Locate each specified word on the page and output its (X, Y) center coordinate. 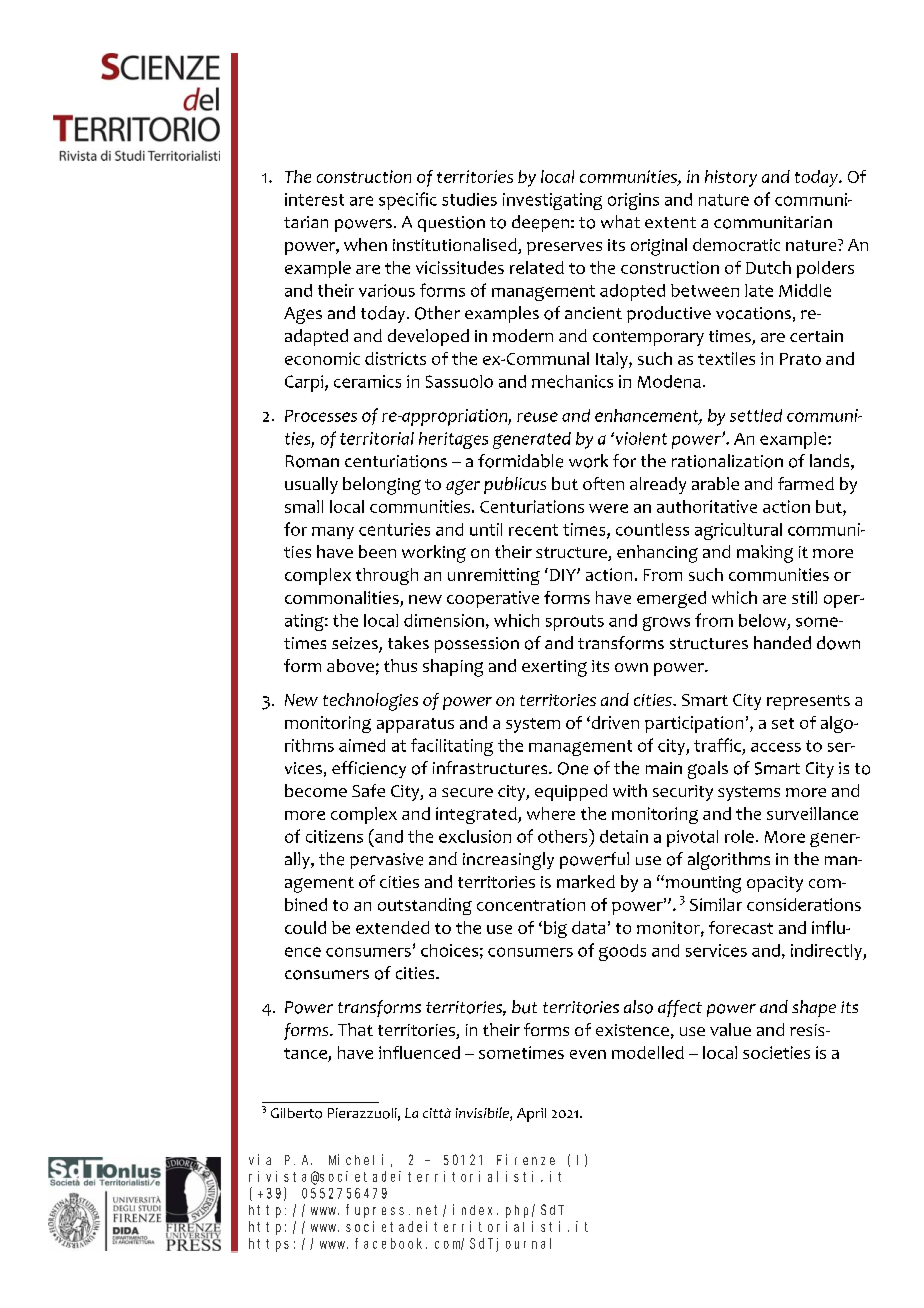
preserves (564, 248)
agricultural (738, 531)
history (731, 178)
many (333, 533)
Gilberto (296, 1113)
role (739, 836)
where (551, 813)
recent (533, 530)
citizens (334, 836)
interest (314, 199)
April (531, 1115)
